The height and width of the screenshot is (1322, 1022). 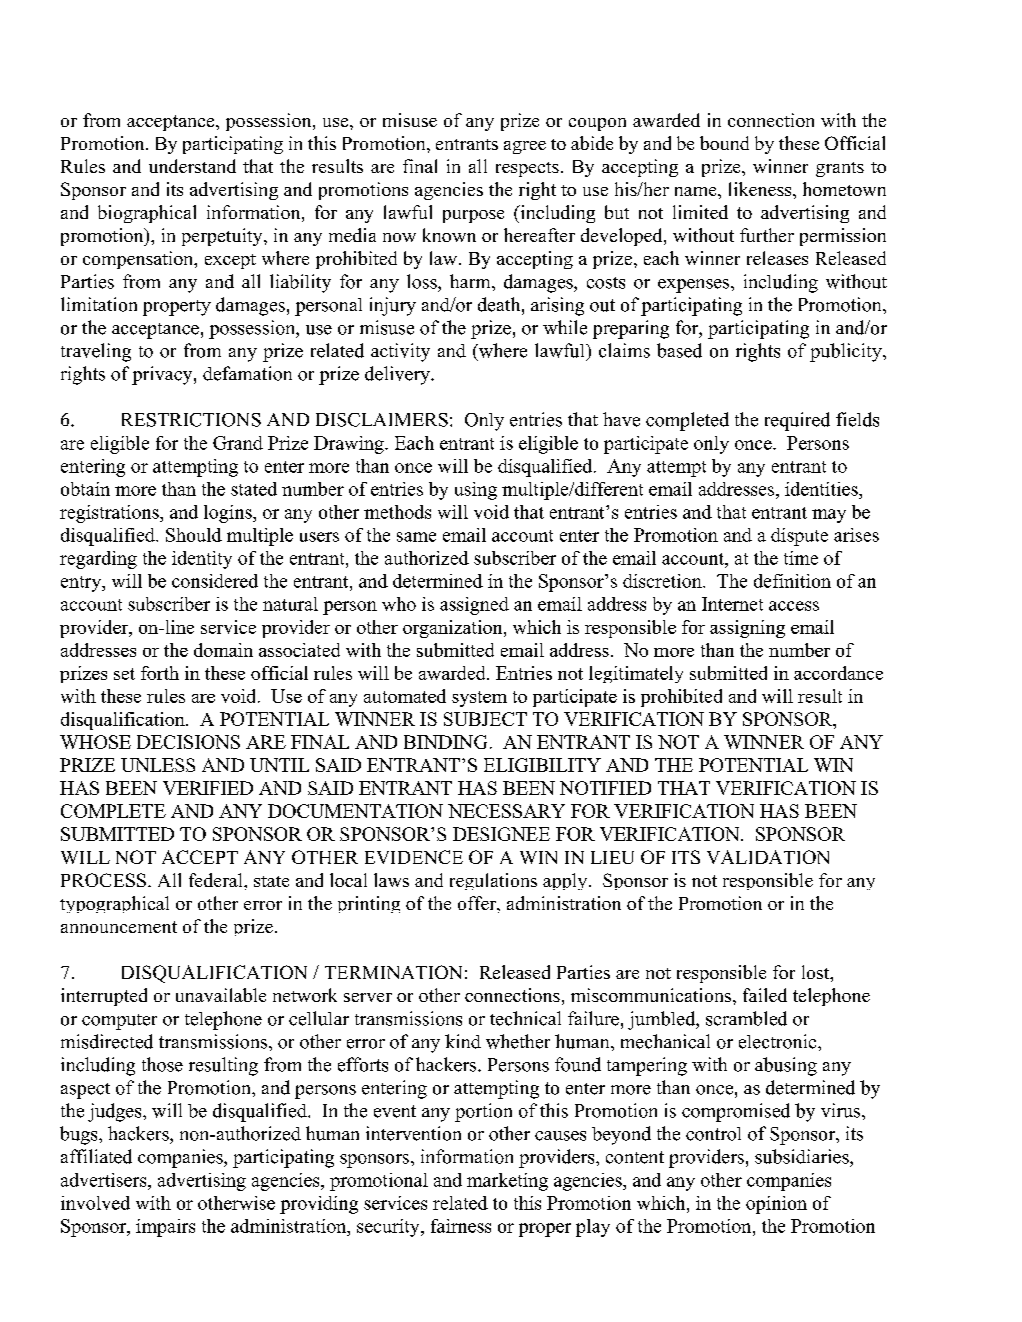 I want to click on forth, so click(x=160, y=673).
